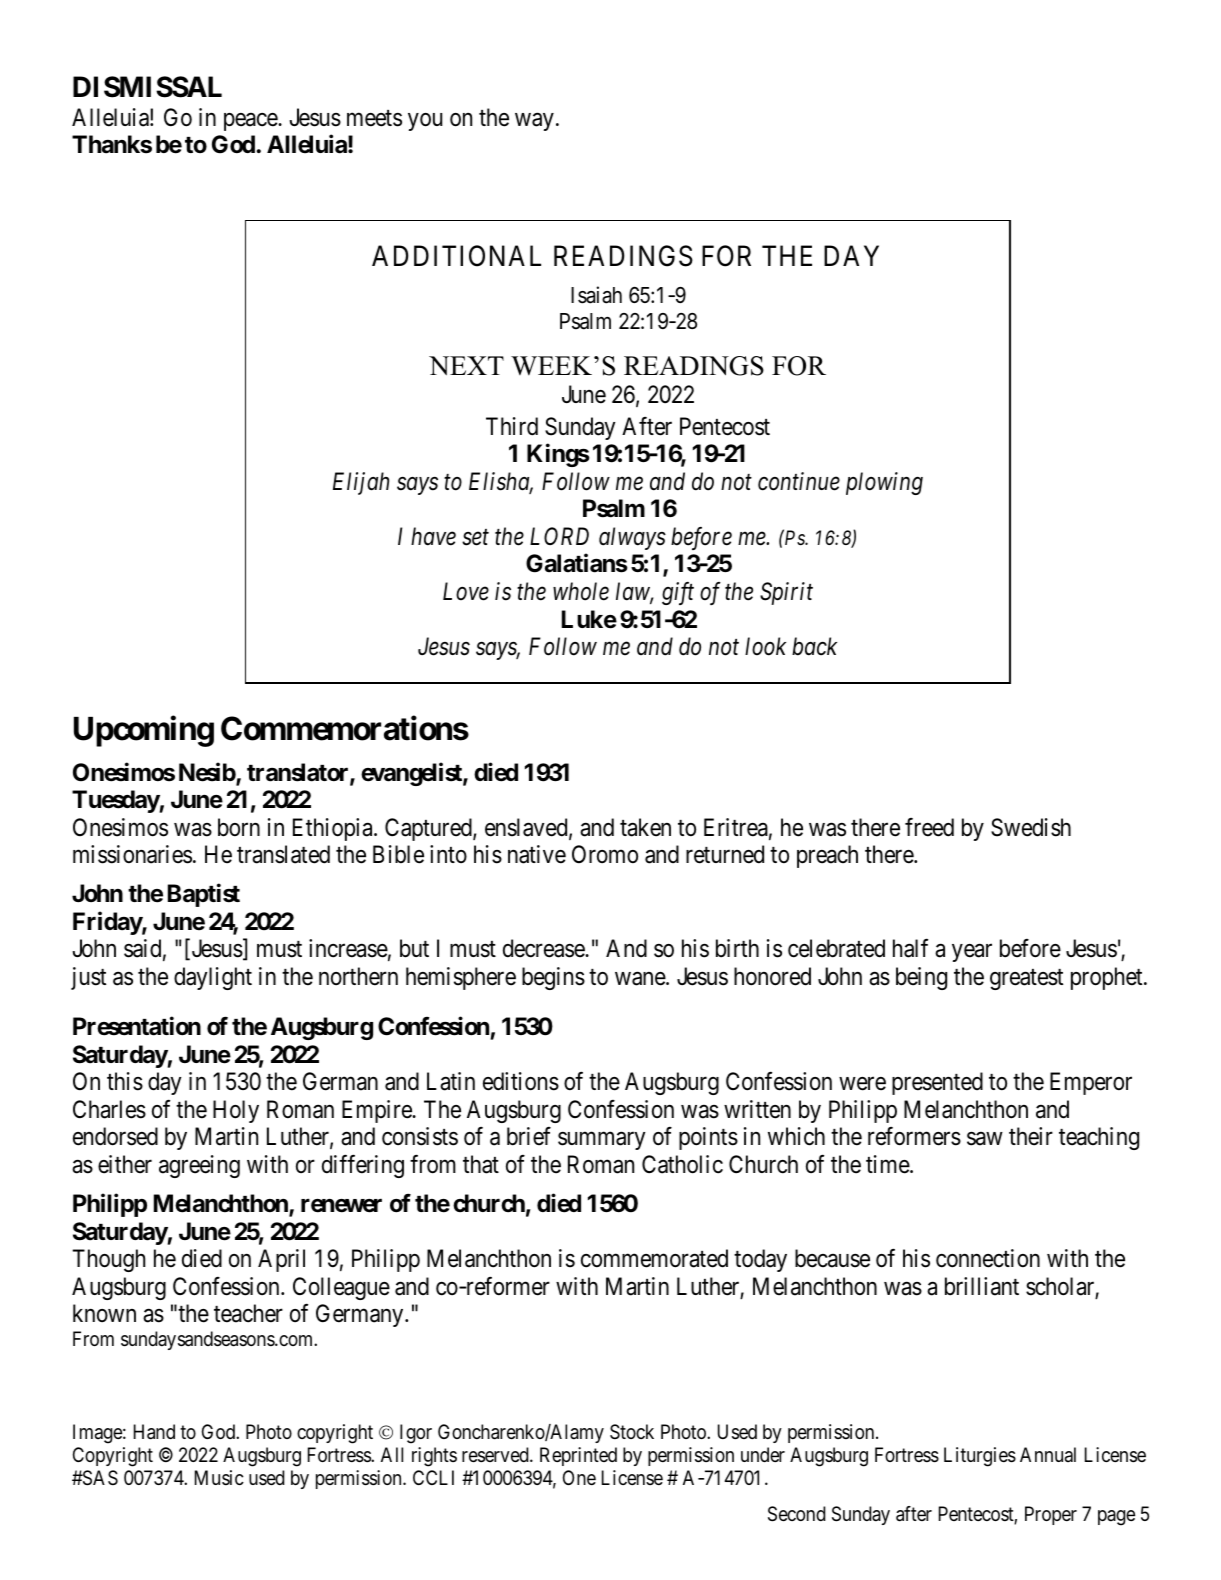  What do you see at coordinates (1026, 979) in the image?
I see `greatest` at bounding box center [1026, 979].
